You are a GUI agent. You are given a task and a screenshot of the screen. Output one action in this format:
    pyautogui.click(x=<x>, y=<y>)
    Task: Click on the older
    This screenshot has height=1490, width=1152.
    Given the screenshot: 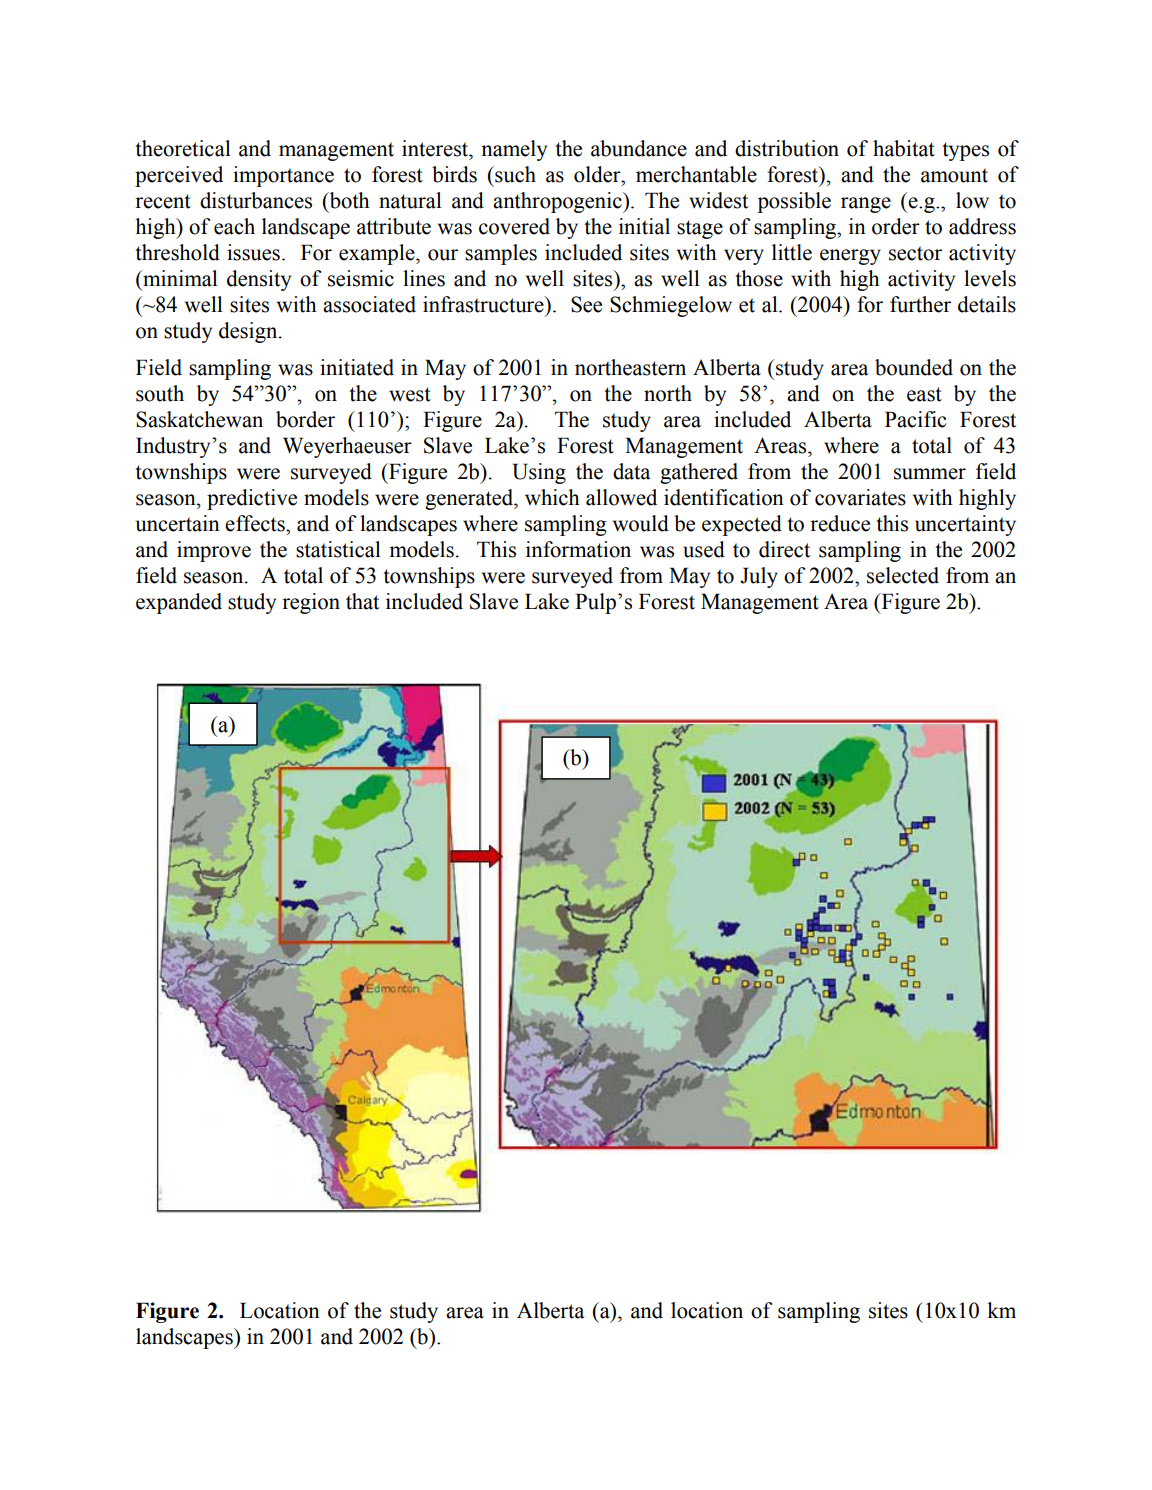 What is the action you would take?
    pyautogui.click(x=598, y=174)
